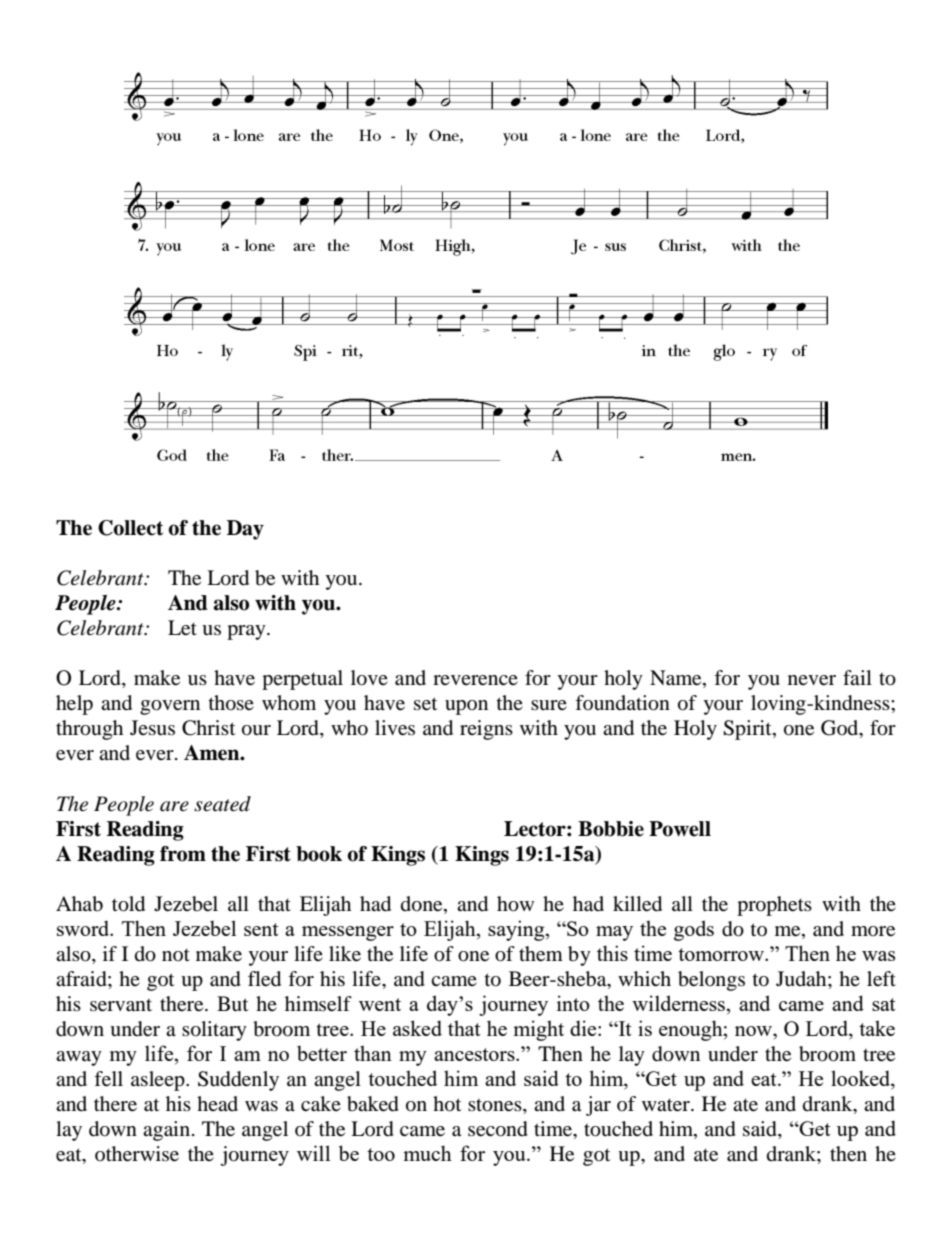 This document has height=1233, width=952. I want to click on belongs, so click(711, 981).
